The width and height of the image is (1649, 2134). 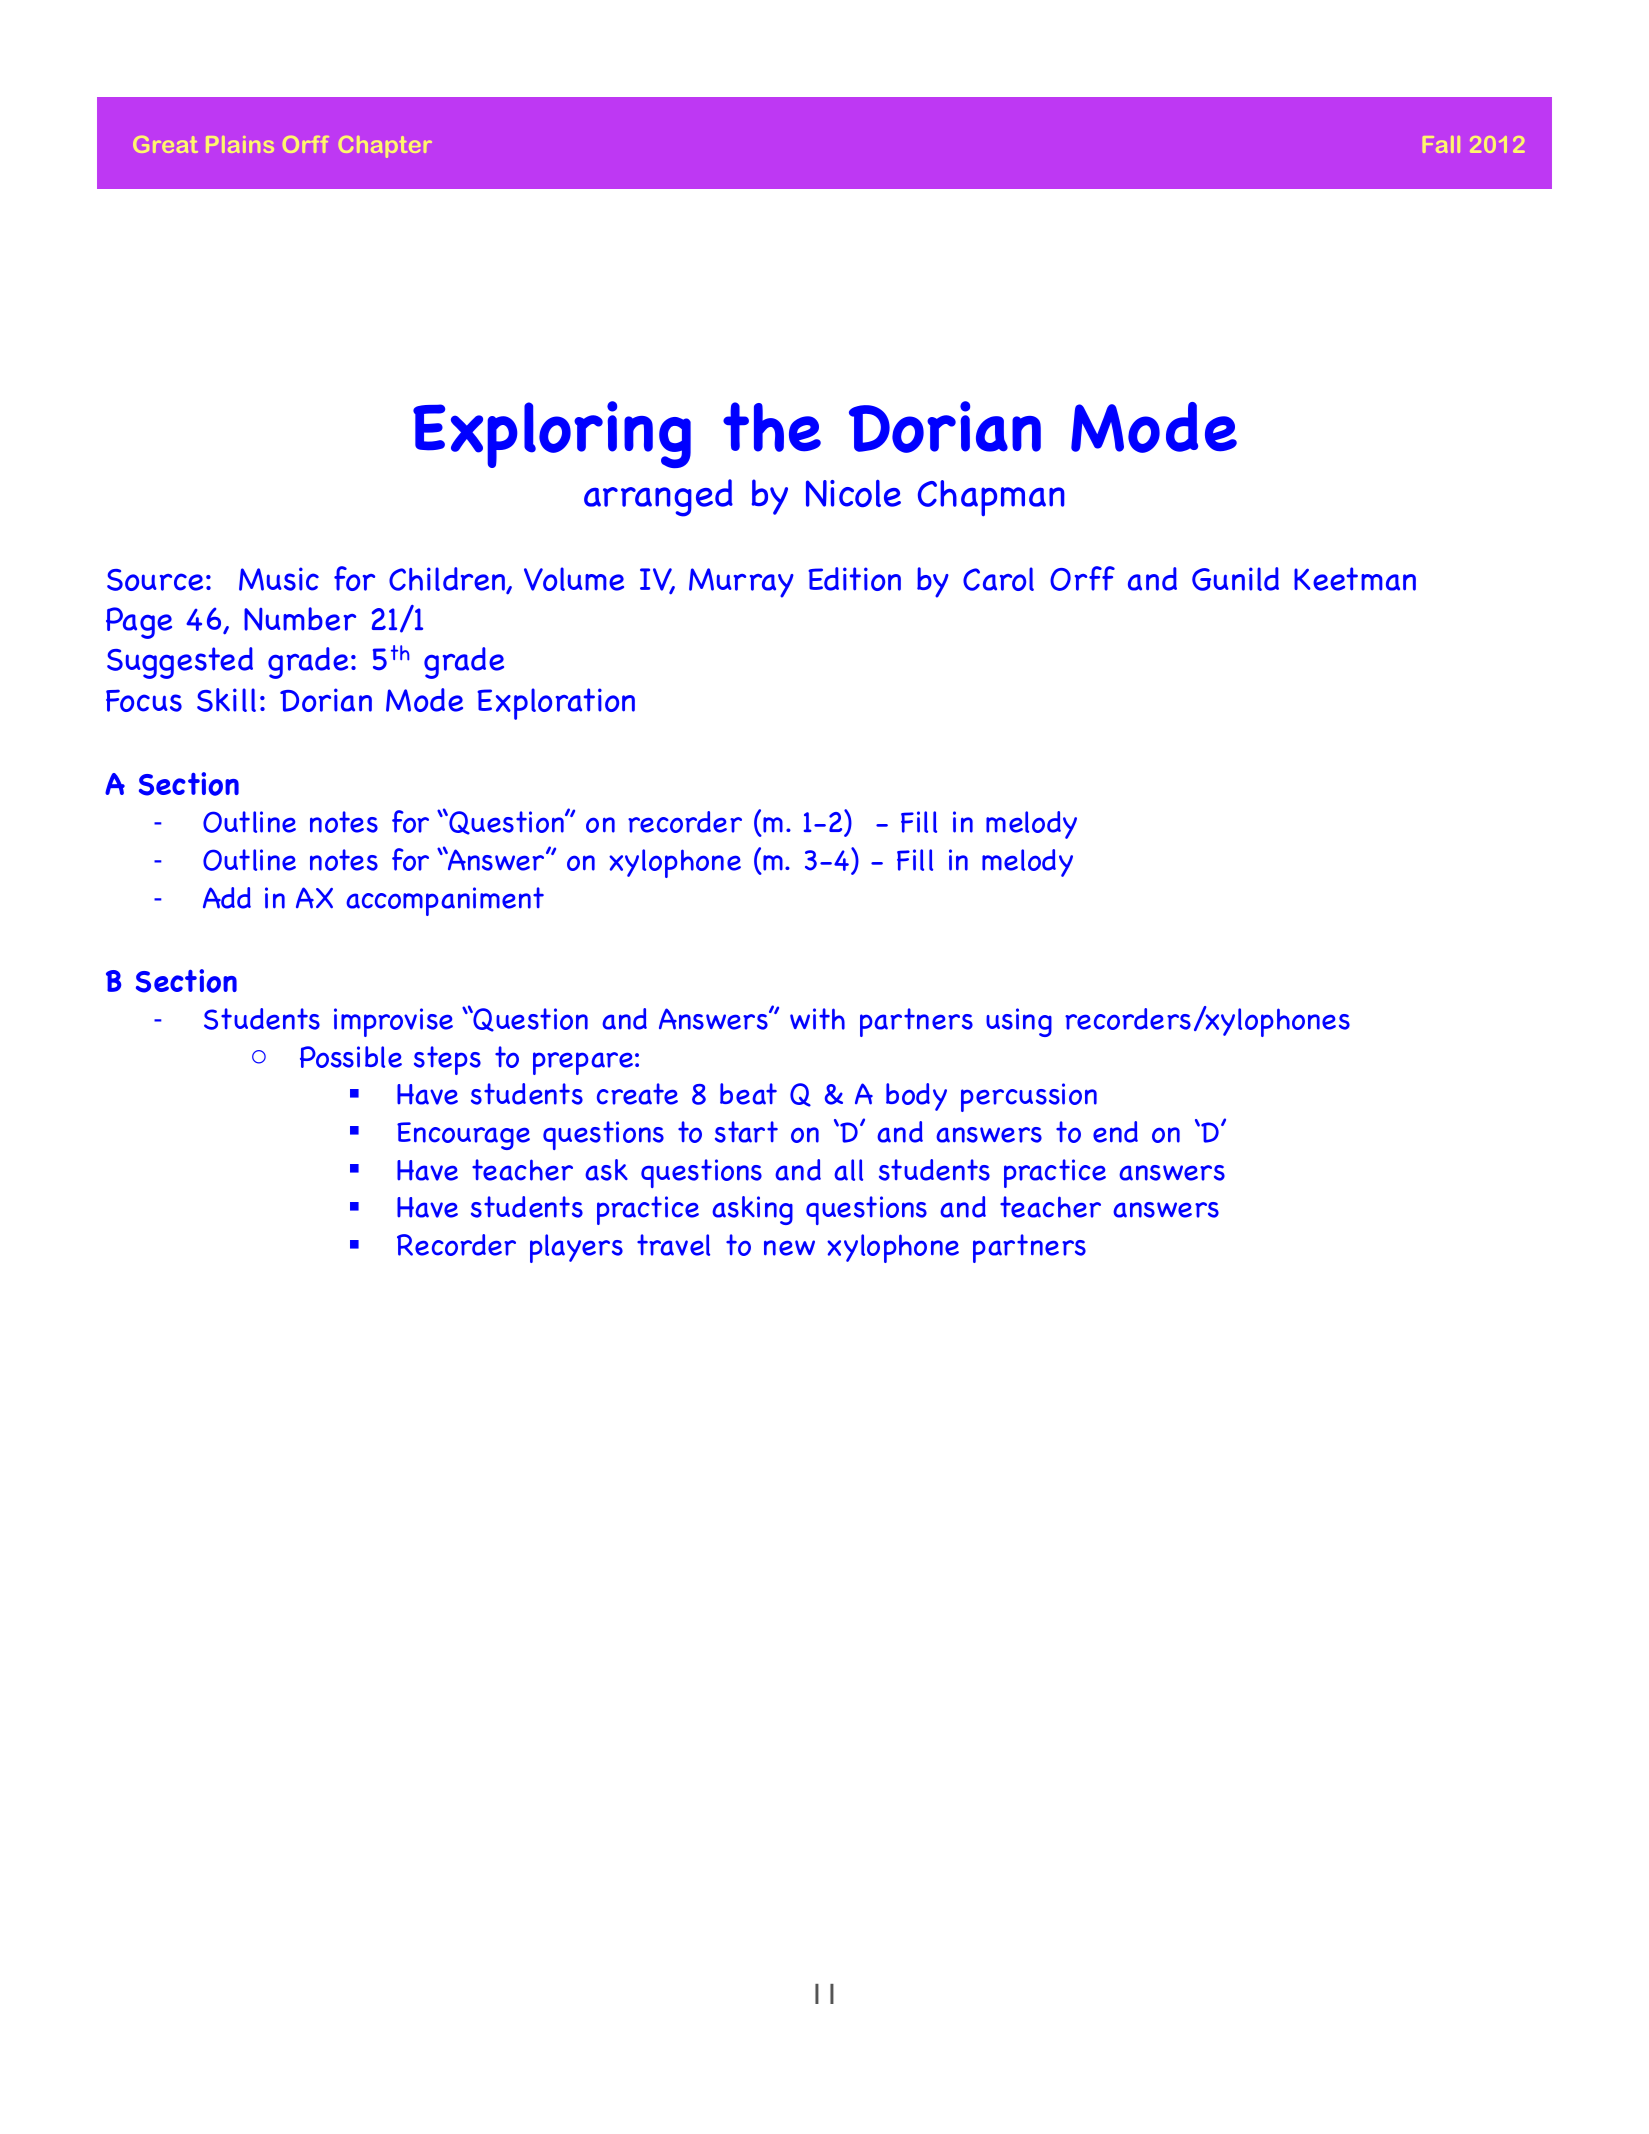 I want to click on Add, so click(x=227, y=898).
